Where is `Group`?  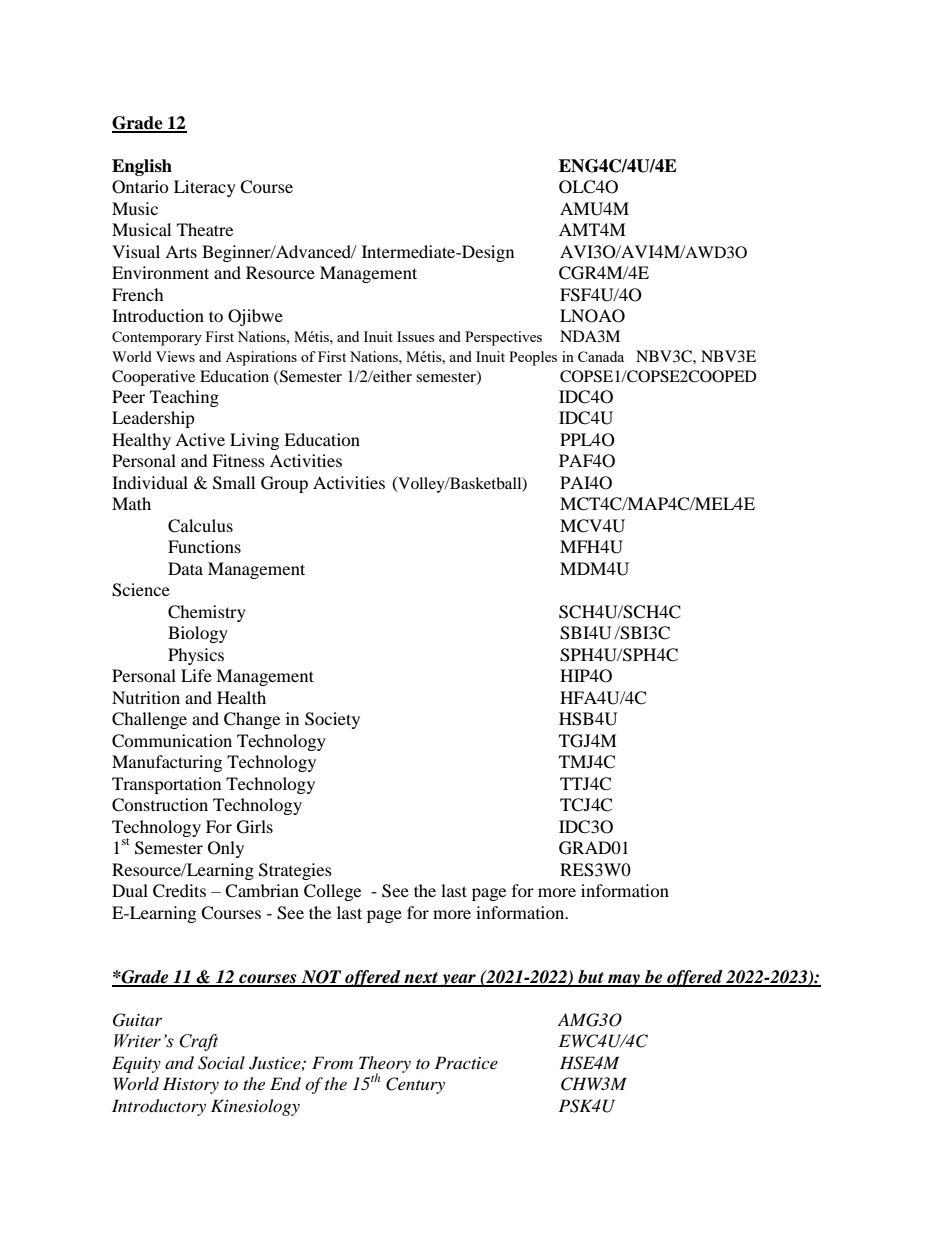 Group is located at coordinates (284, 484).
